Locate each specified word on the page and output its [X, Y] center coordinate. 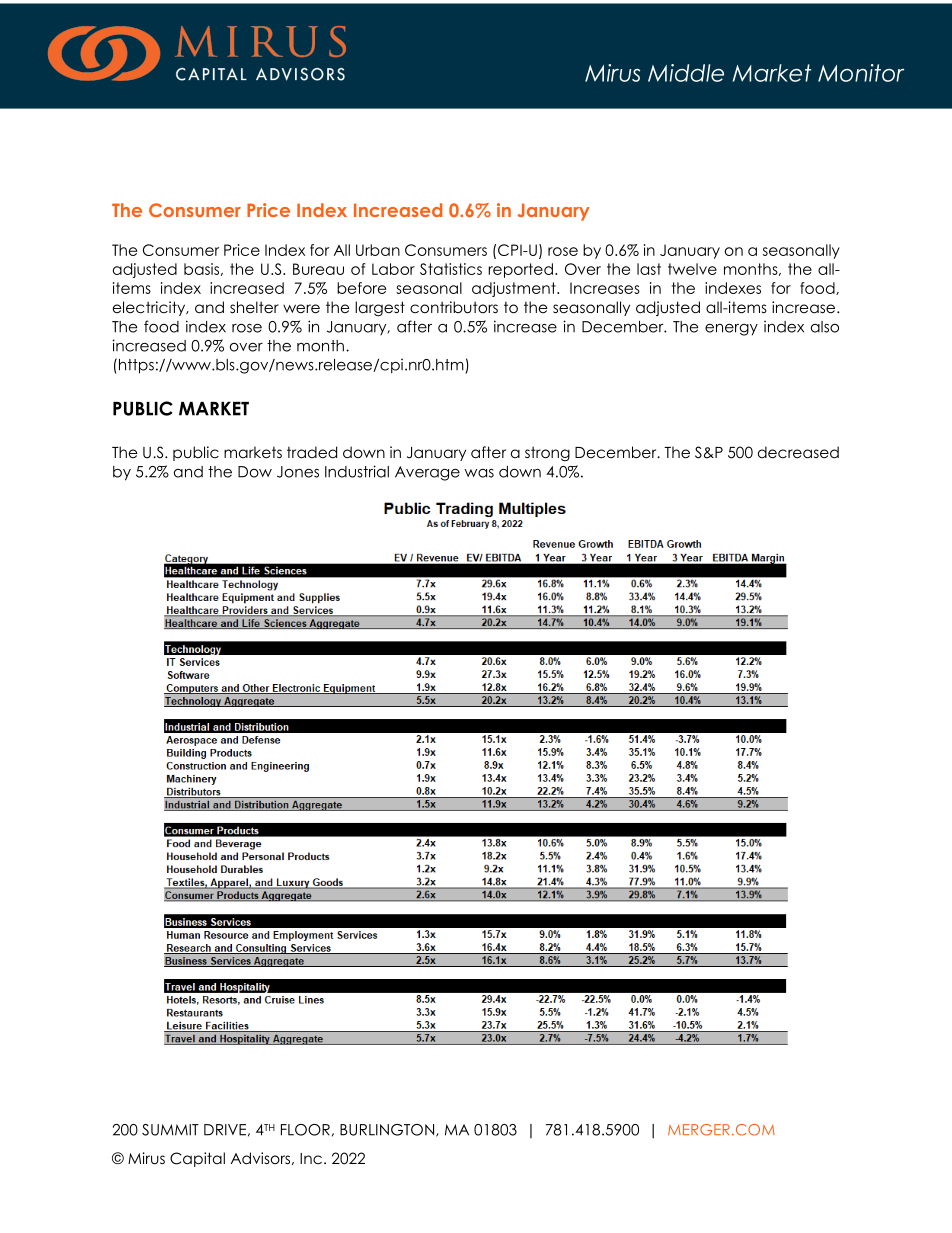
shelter [254, 307]
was [479, 473]
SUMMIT [170, 1130]
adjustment [515, 289]
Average [427, 473]
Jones [298, 472]
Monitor [861, 73]
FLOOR [305, 1130]
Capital [197, 1159]
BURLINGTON [387, 1130]
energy [731, 330]
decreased [798, 452]
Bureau [318, 269]
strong [547, 453]
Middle [686, 73]
